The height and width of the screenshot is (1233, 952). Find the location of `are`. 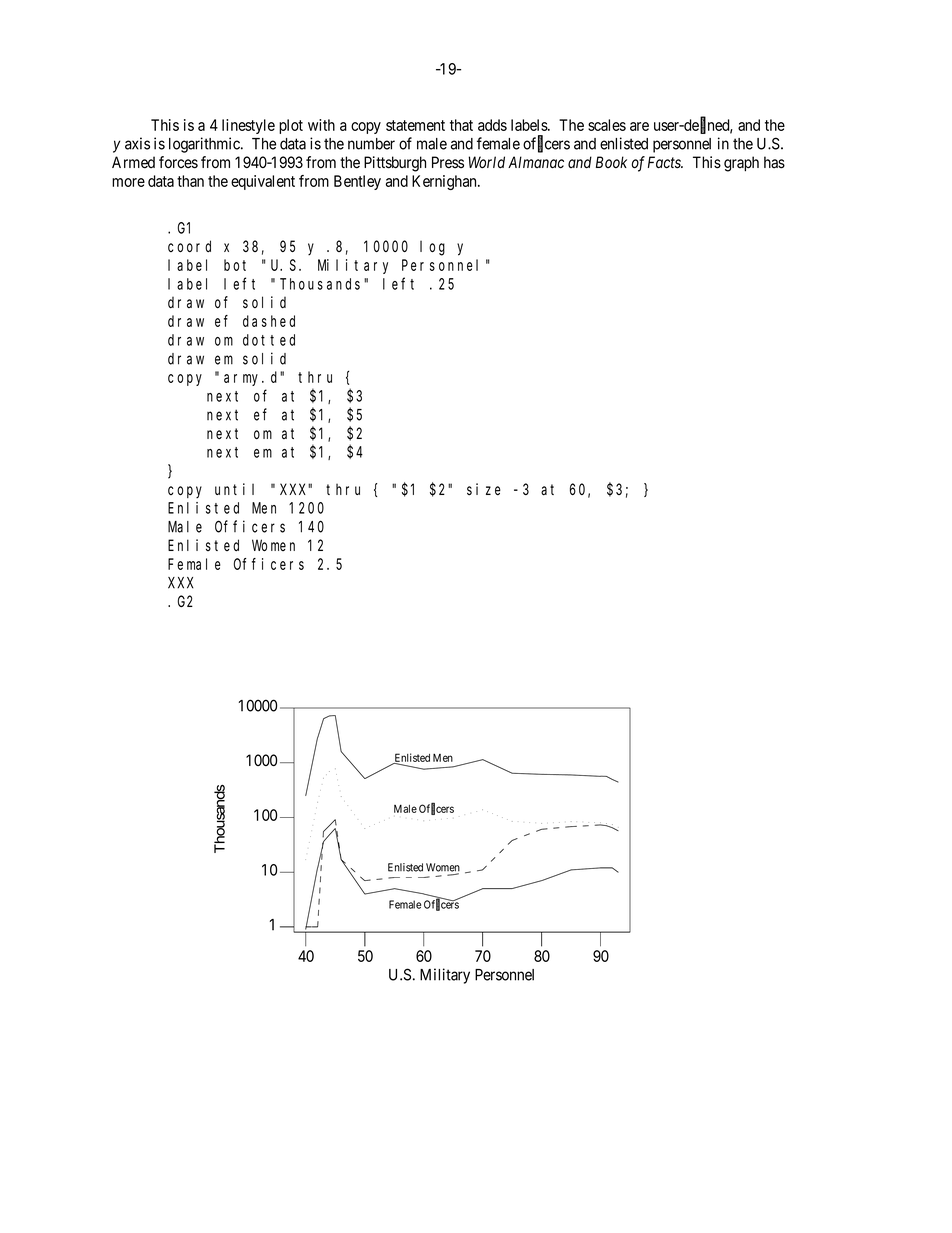

are is located at coordinates (639, 126).
